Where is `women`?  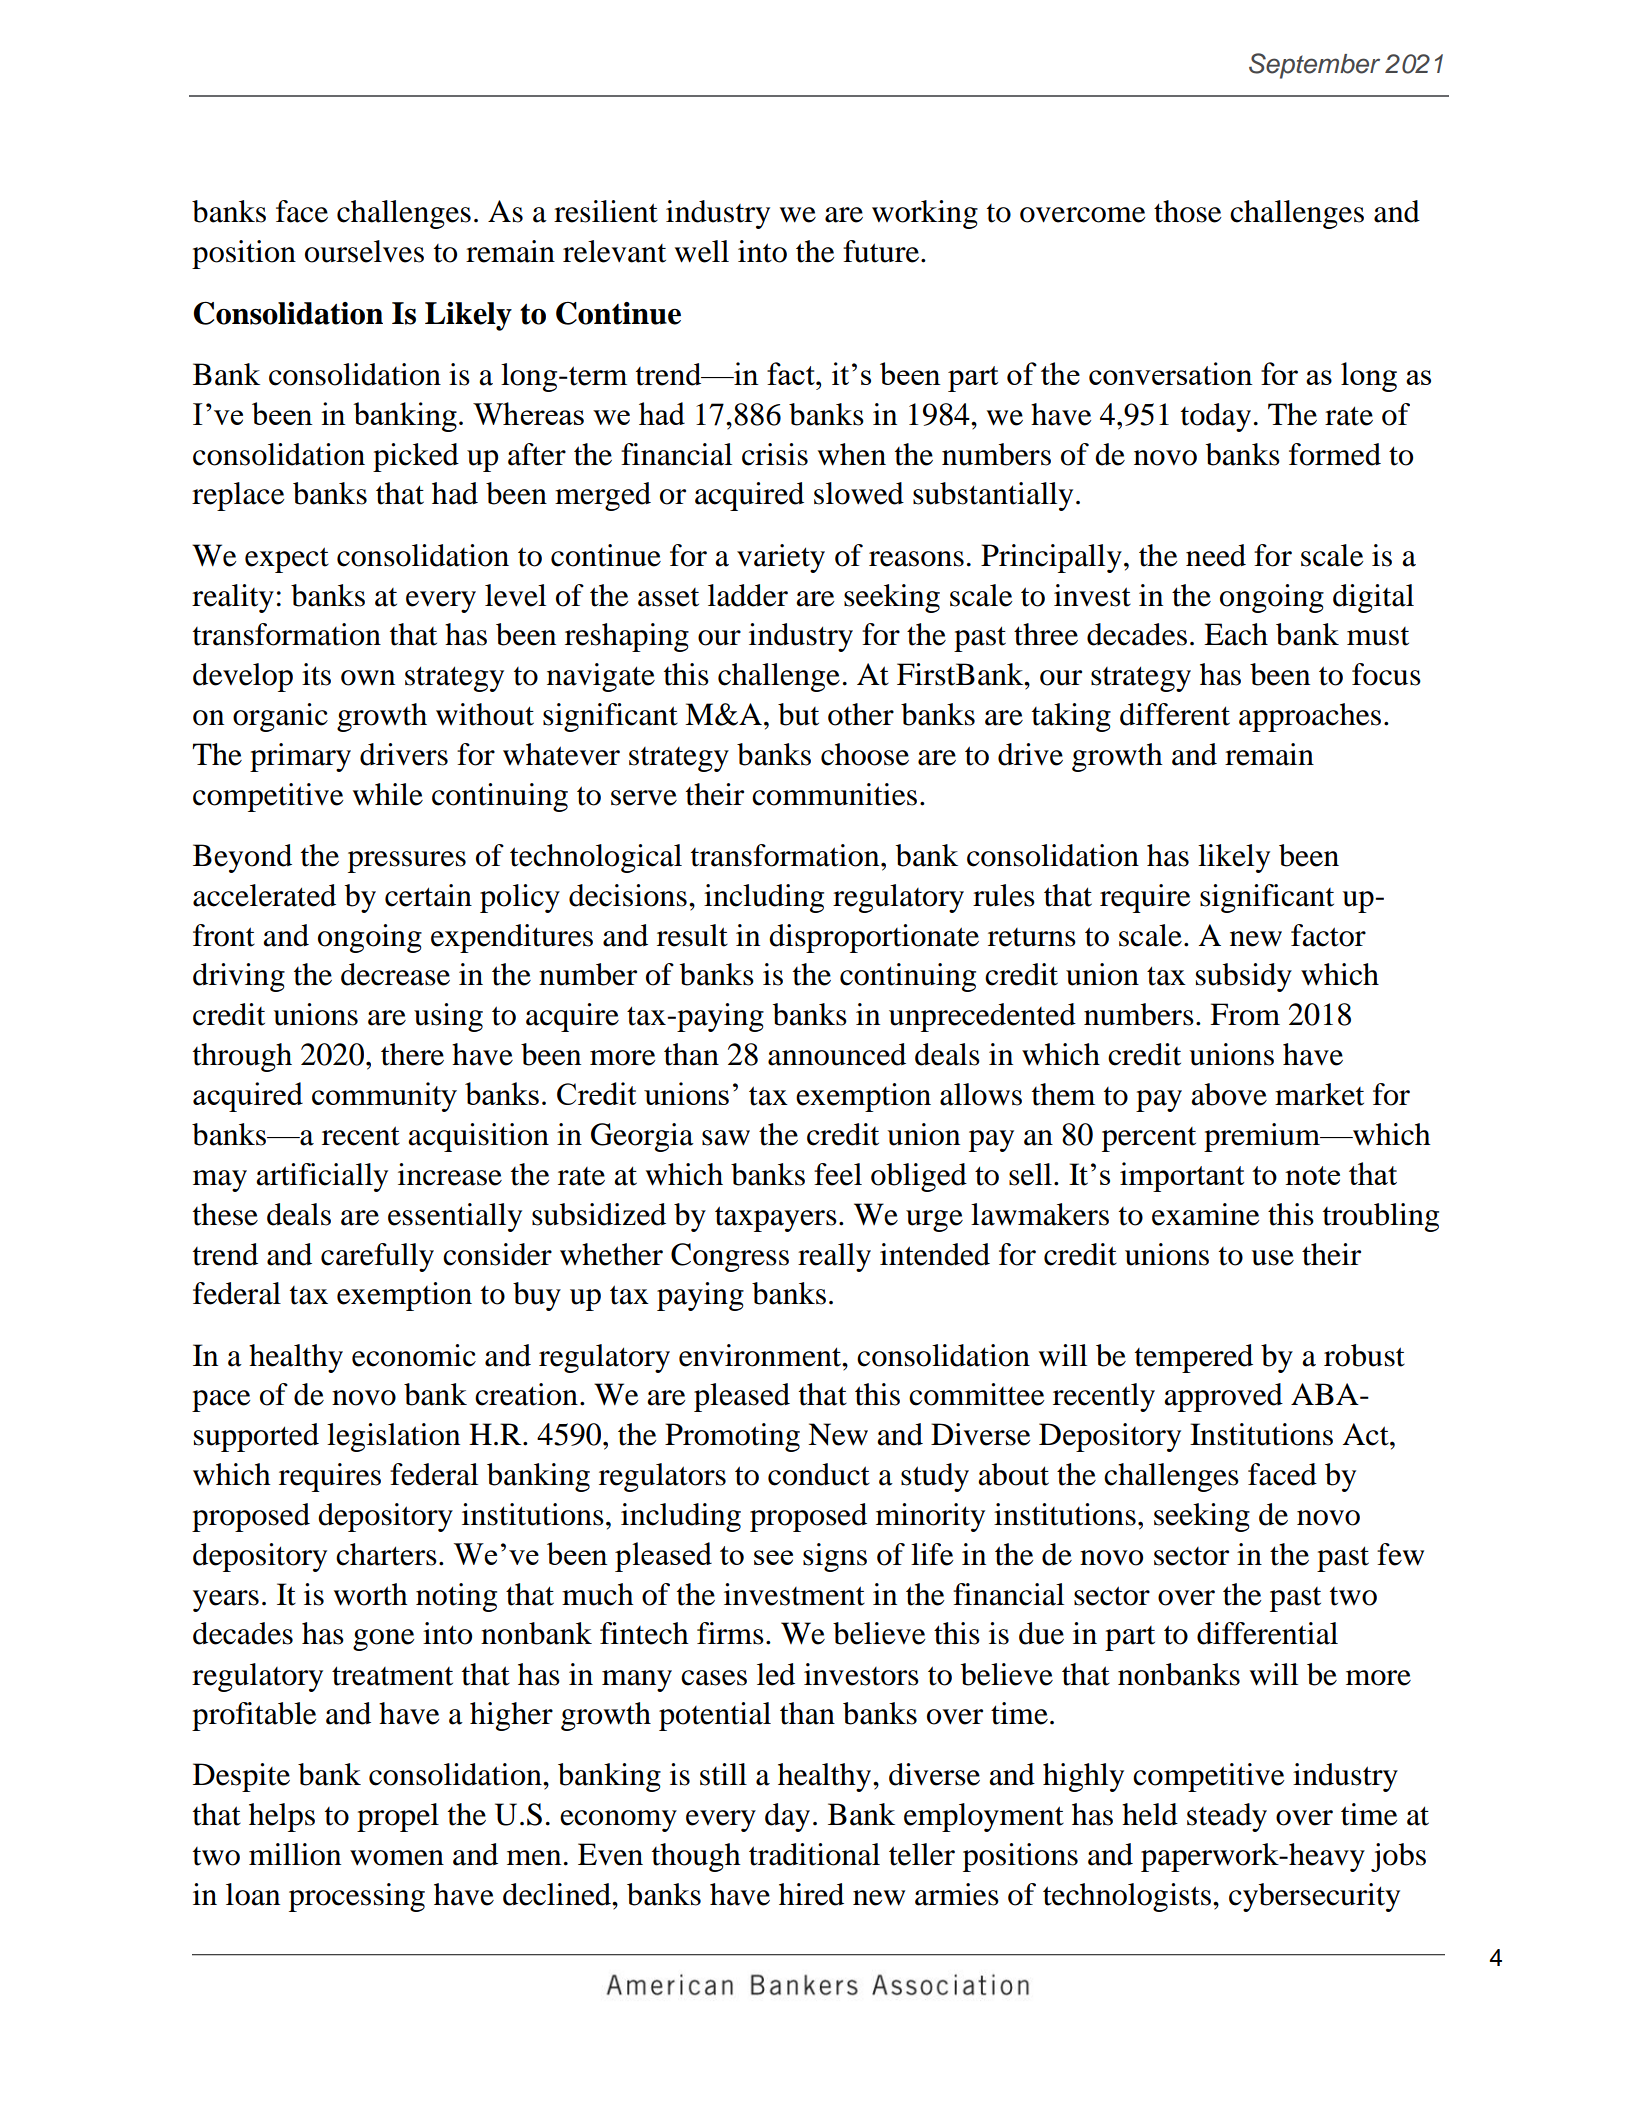 women is located at coordinates (397, 1858).
